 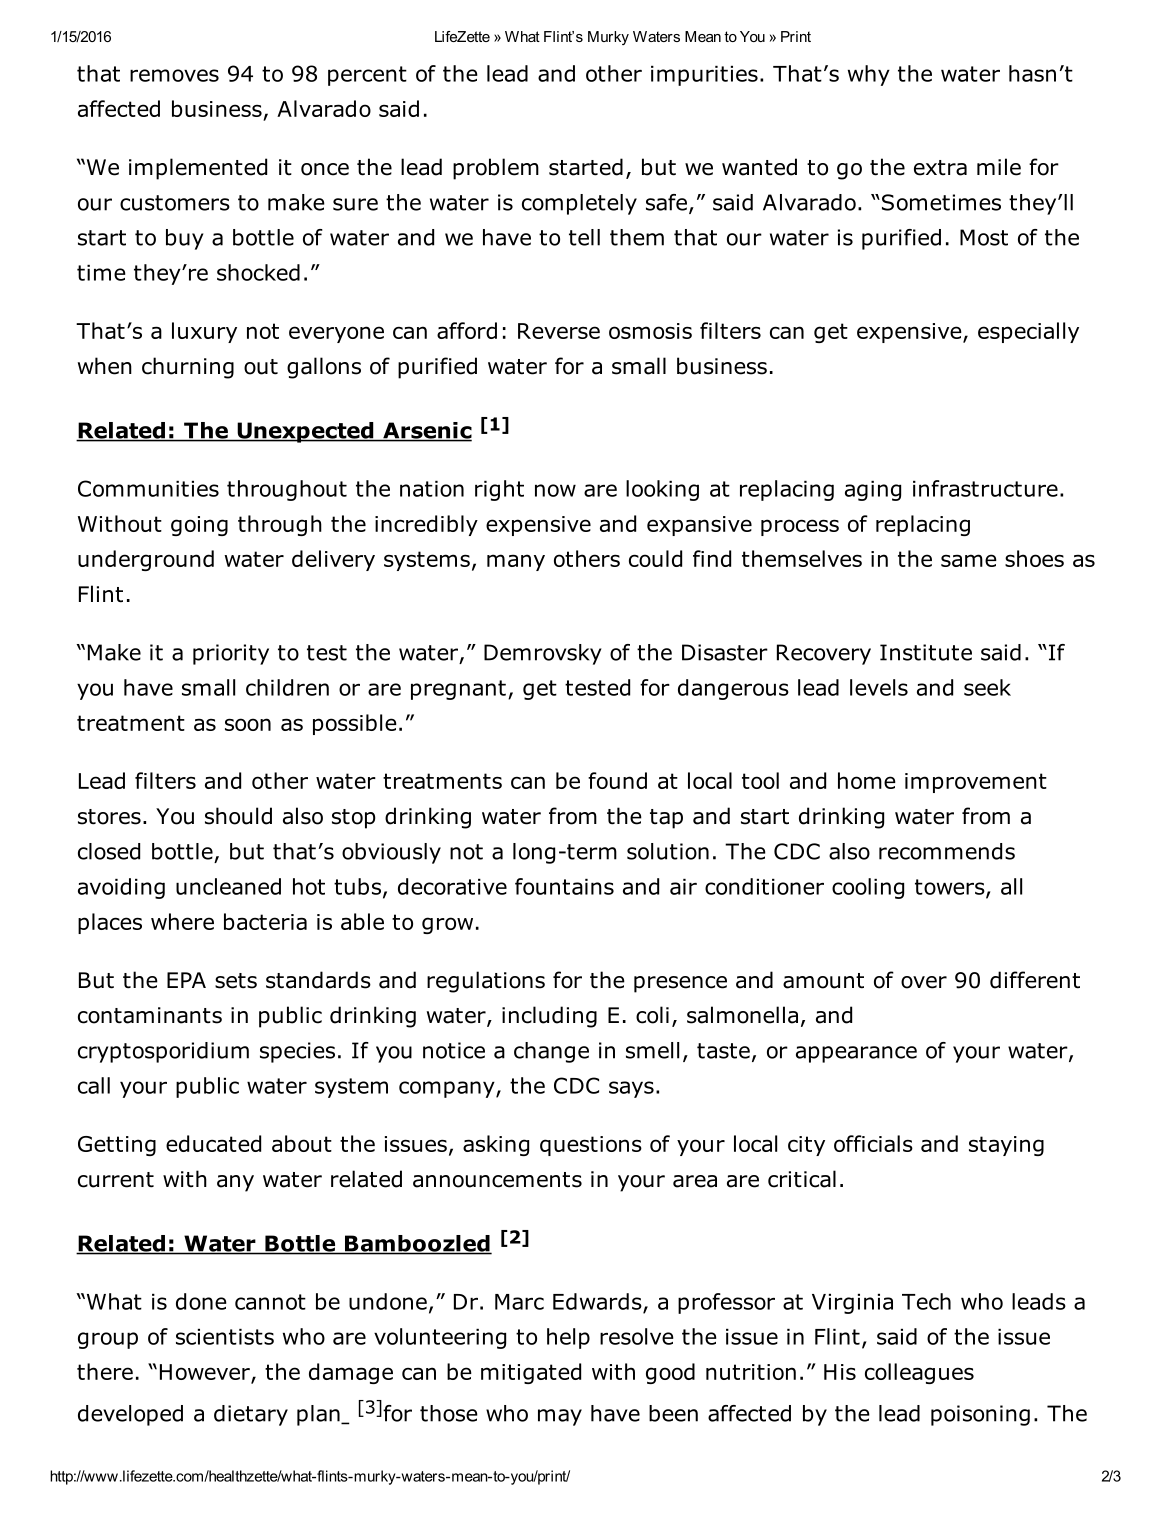 What do you see at coordinates (206, 1373) in the screenshot?
I see `However` at bounding box center [206, 1373].
